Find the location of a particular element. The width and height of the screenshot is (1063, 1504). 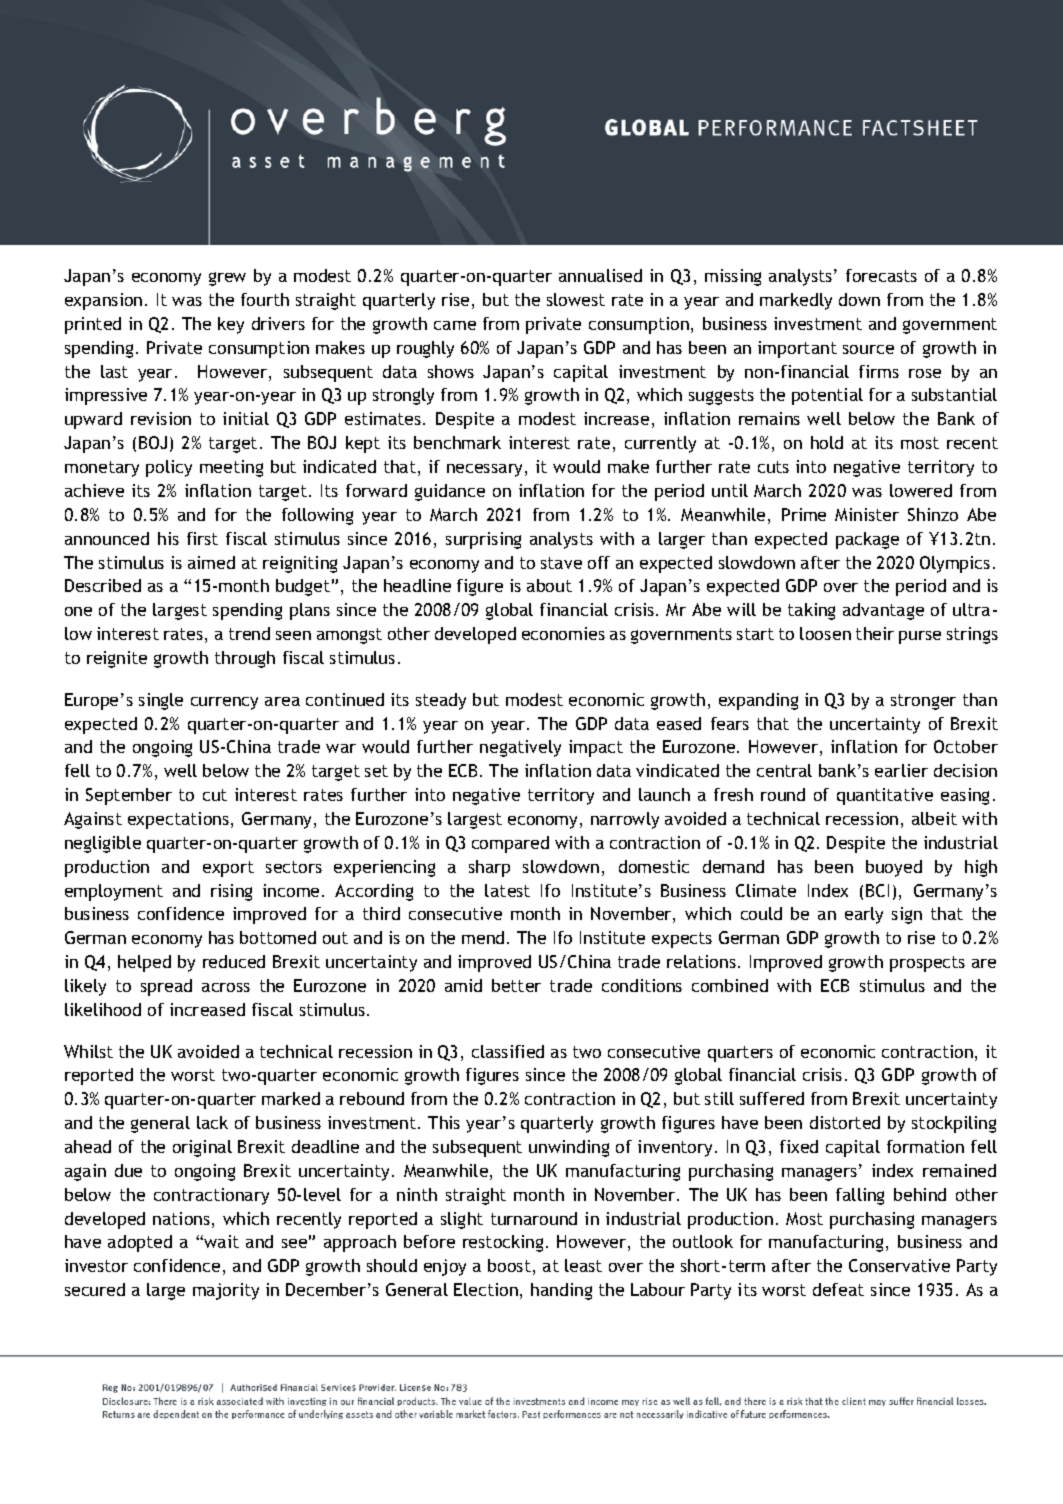

expectations is located at coordinates (178, 820).
